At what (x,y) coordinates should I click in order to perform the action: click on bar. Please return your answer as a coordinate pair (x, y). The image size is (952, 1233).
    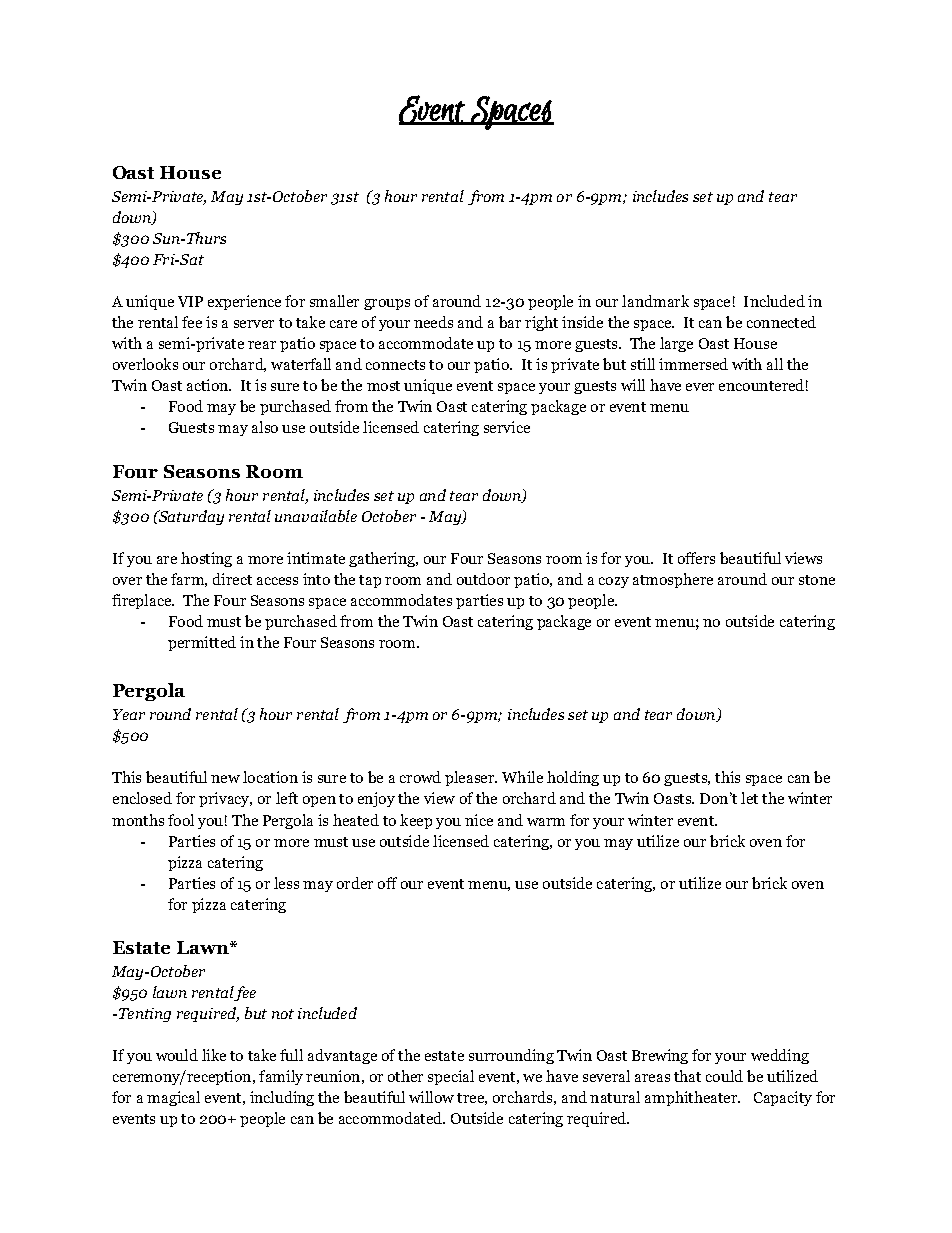
    Looking at the image, I should click on (510, 322).
